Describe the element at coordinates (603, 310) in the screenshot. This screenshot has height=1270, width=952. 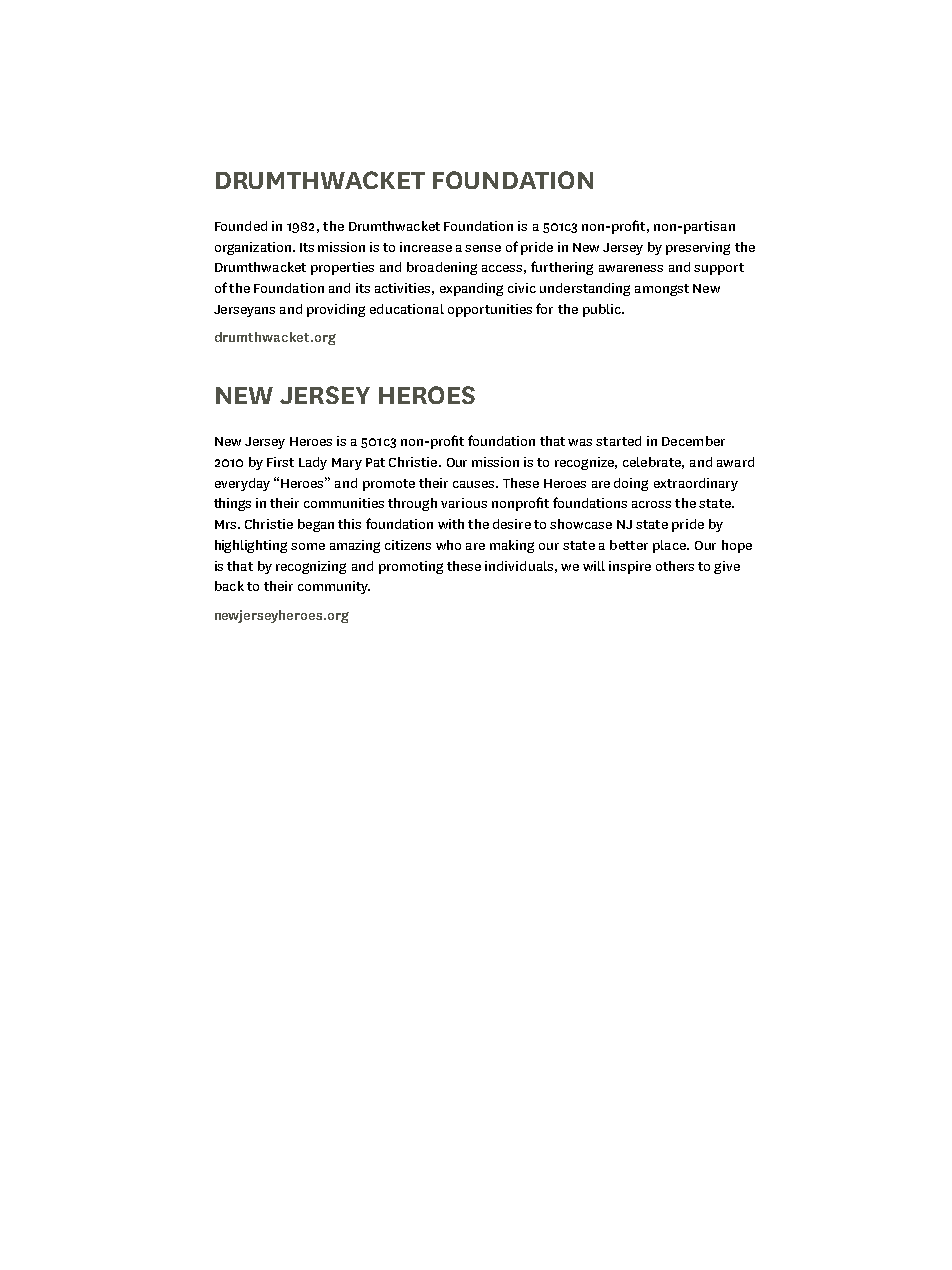
I see `public` at that location.
